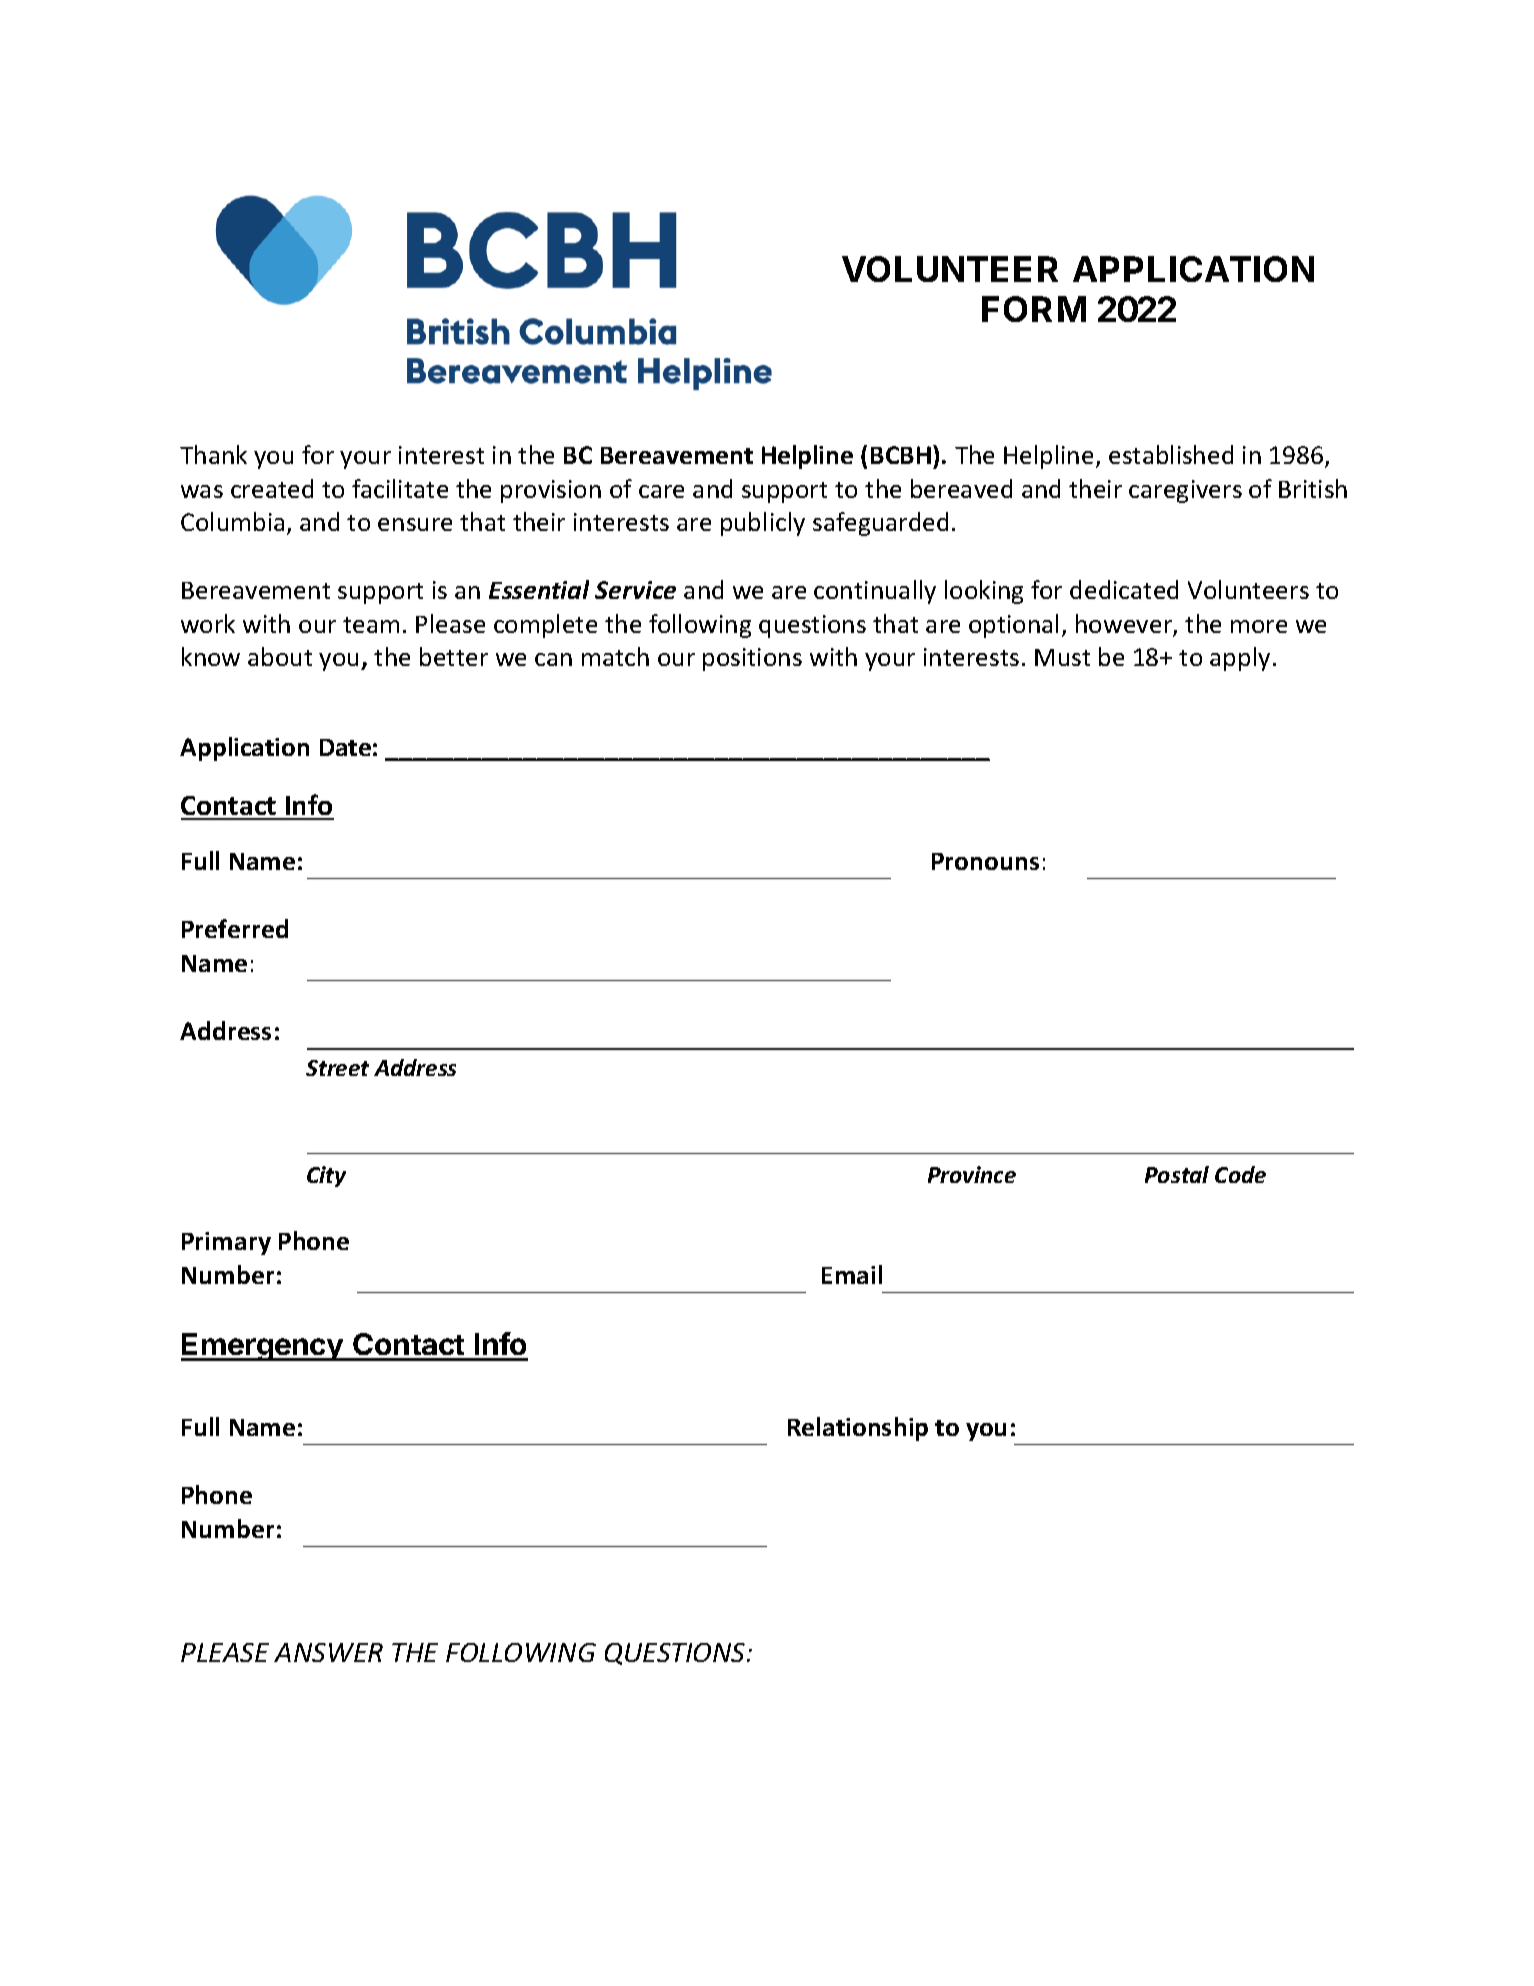 The width and height of the document is (1534, 1986). Describe the element at coordinates (1240, 1174) in the document. I see `Code` at that location.
